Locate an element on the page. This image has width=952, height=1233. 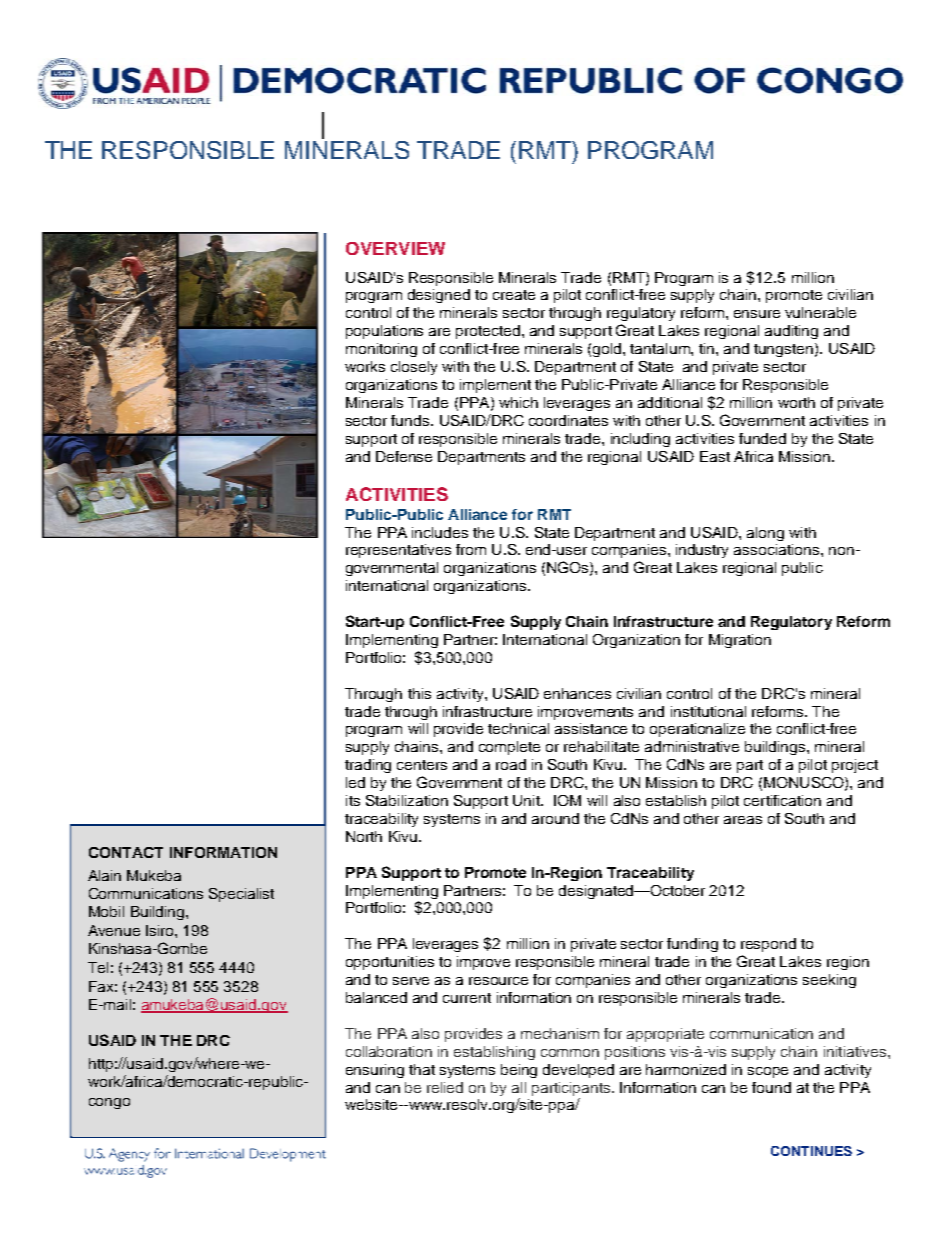
areas is located at coordinates (743, 820).
